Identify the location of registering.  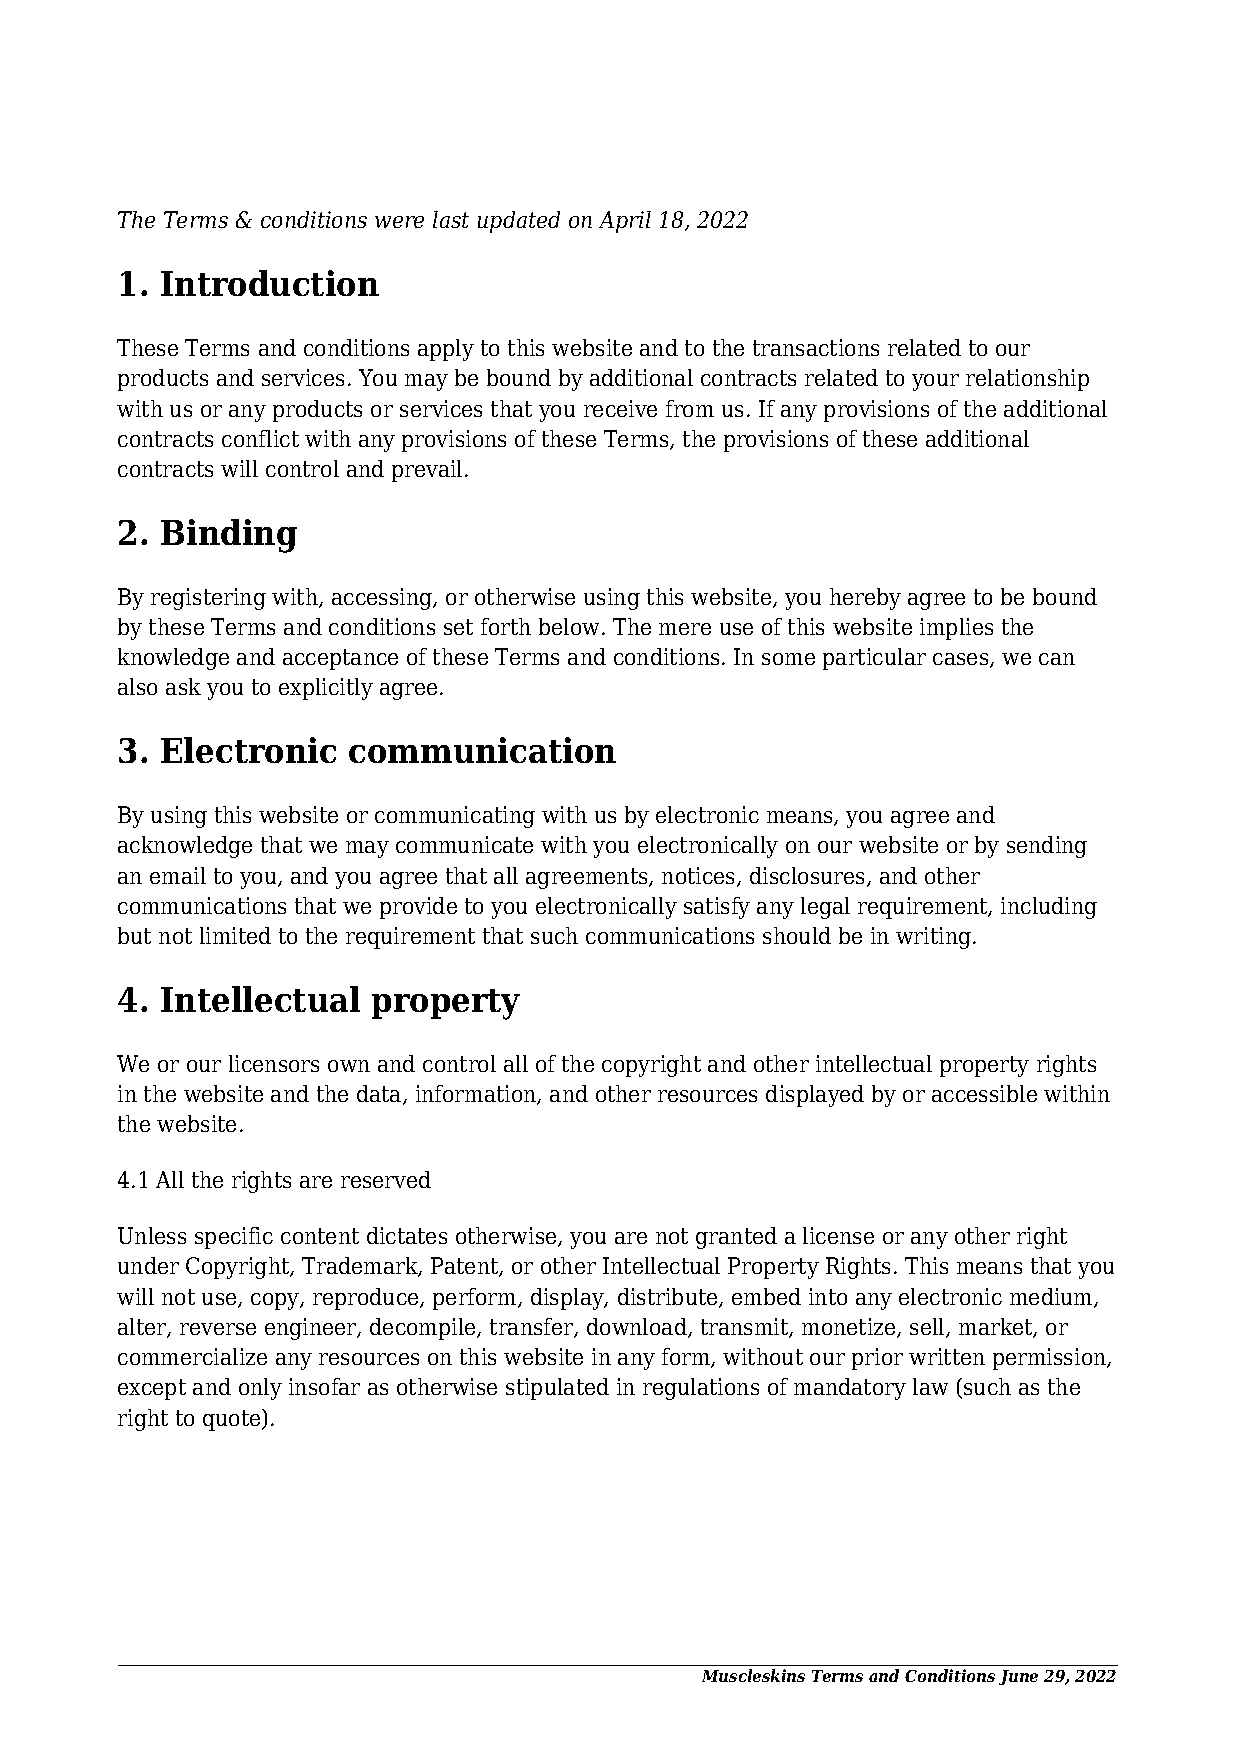
(208, 599).
